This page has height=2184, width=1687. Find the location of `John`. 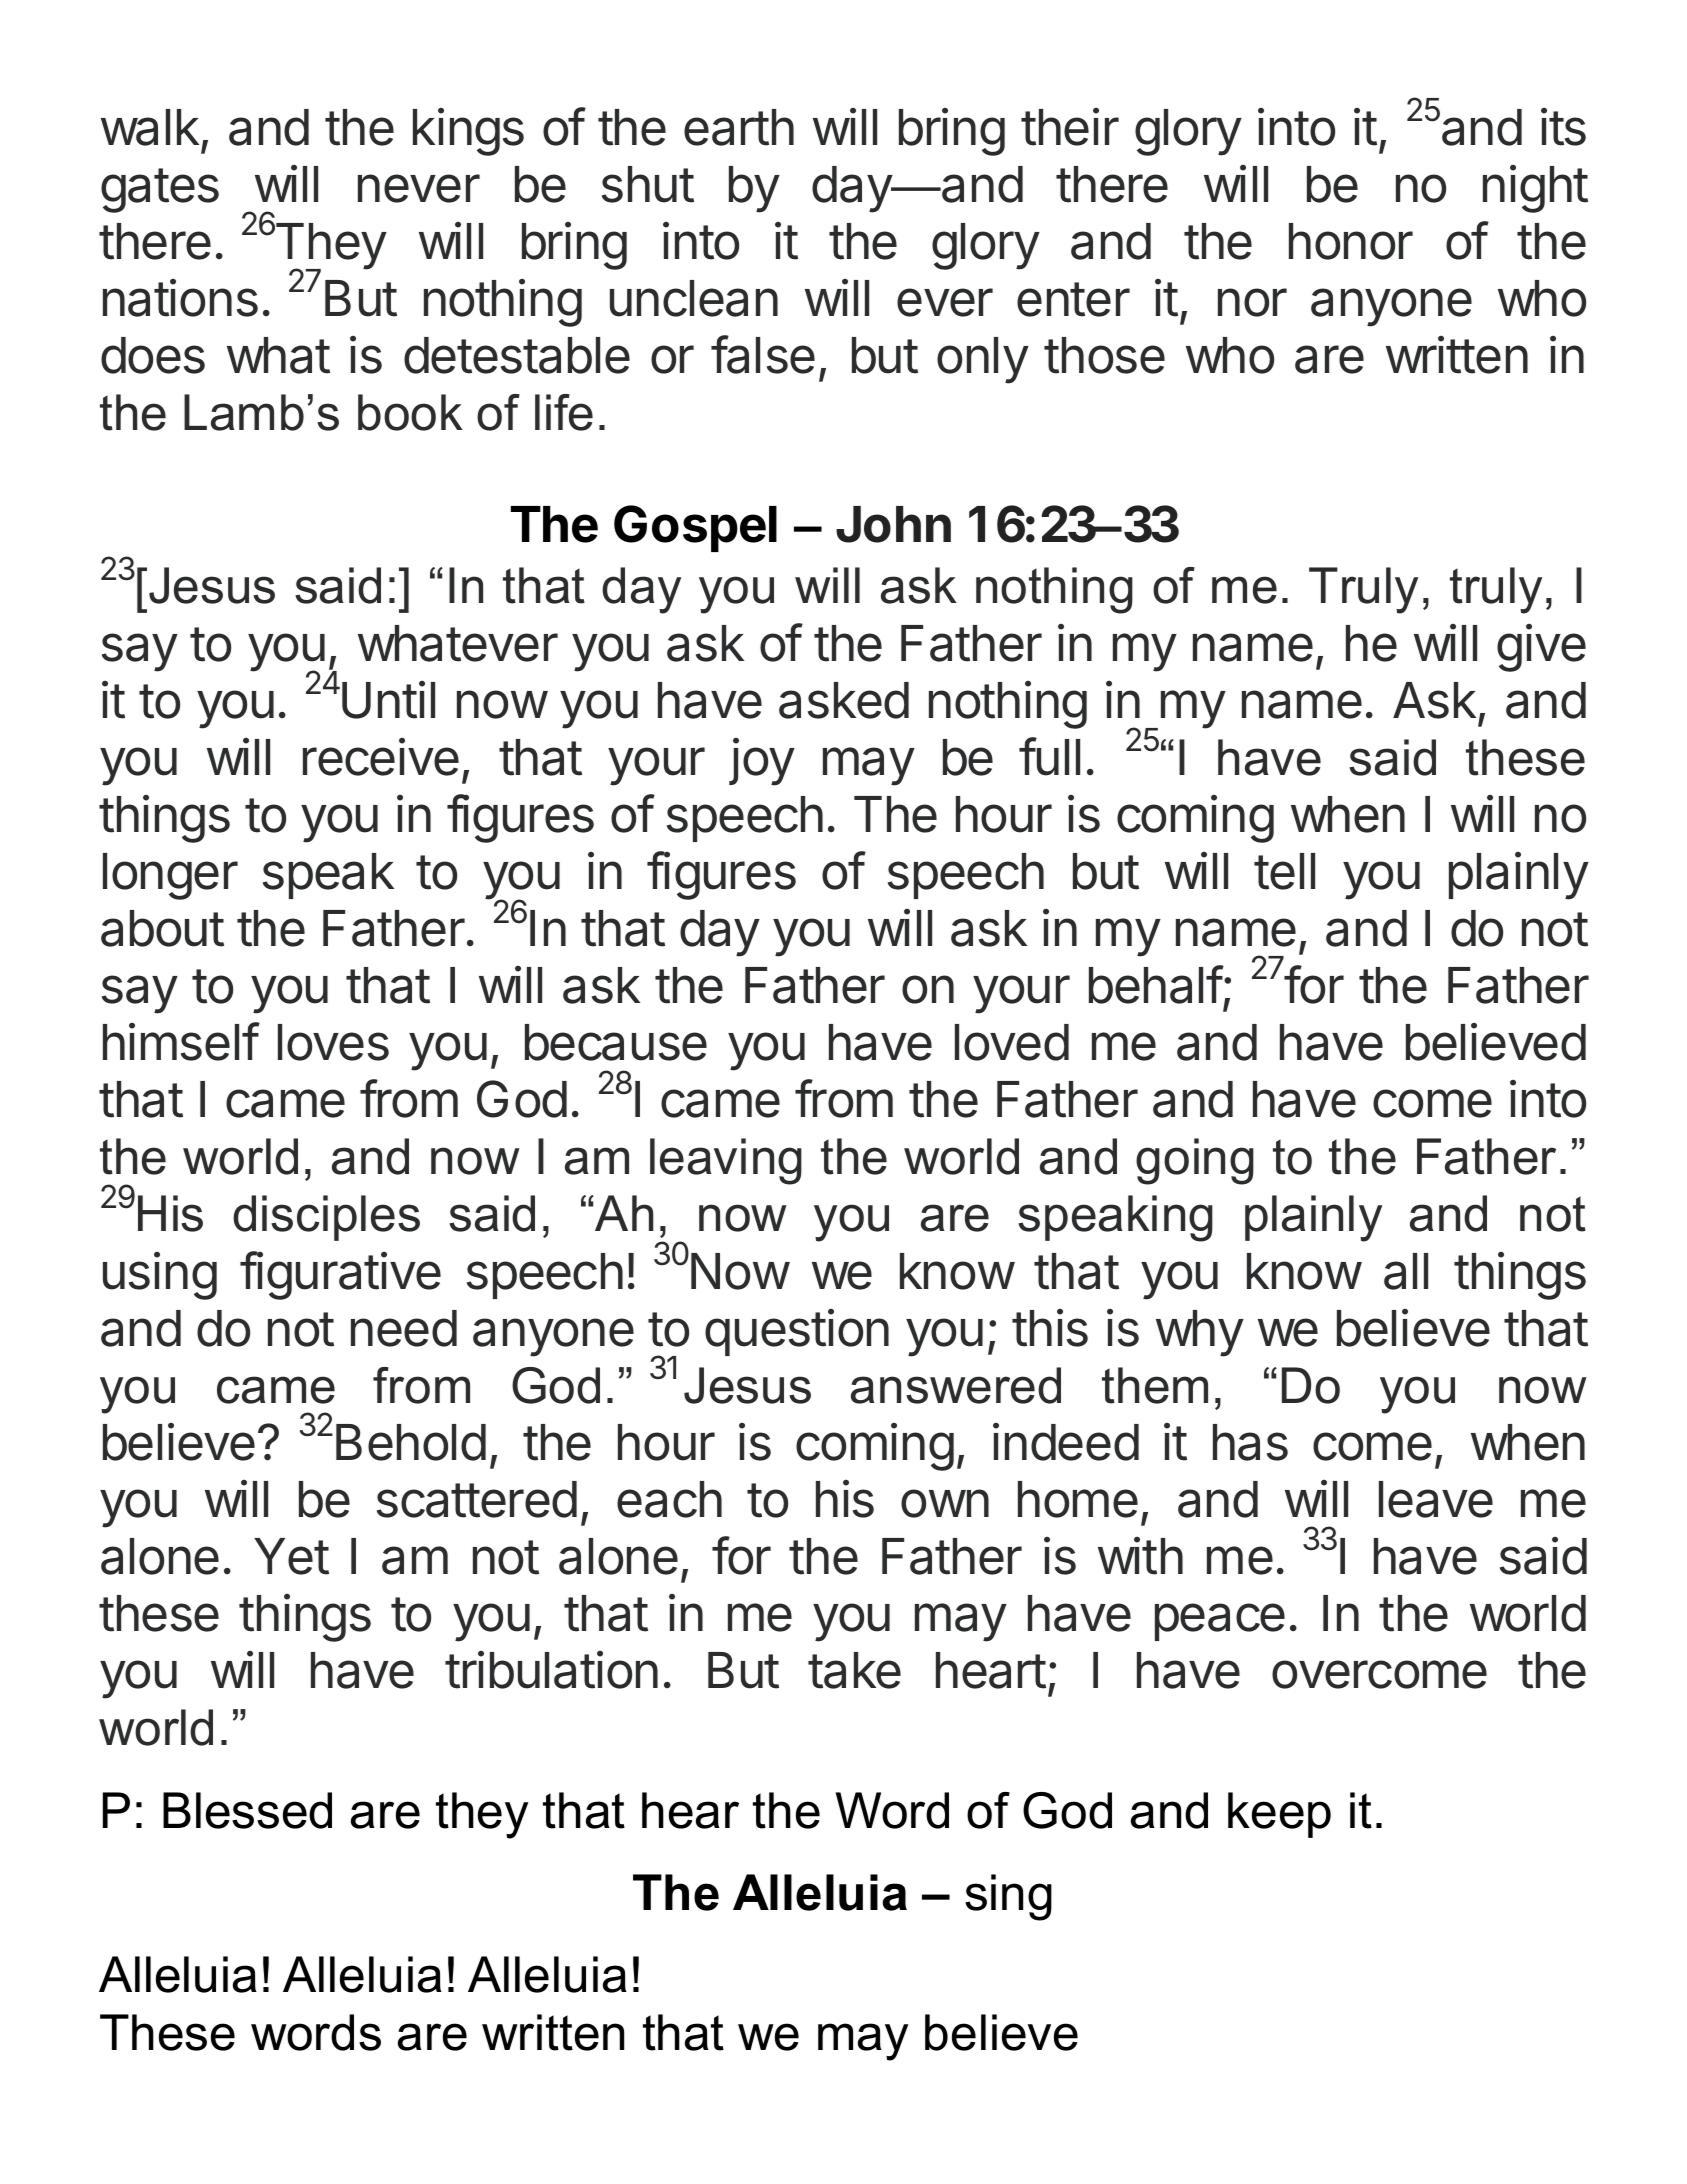

John is located at coordinates (893, 524).
